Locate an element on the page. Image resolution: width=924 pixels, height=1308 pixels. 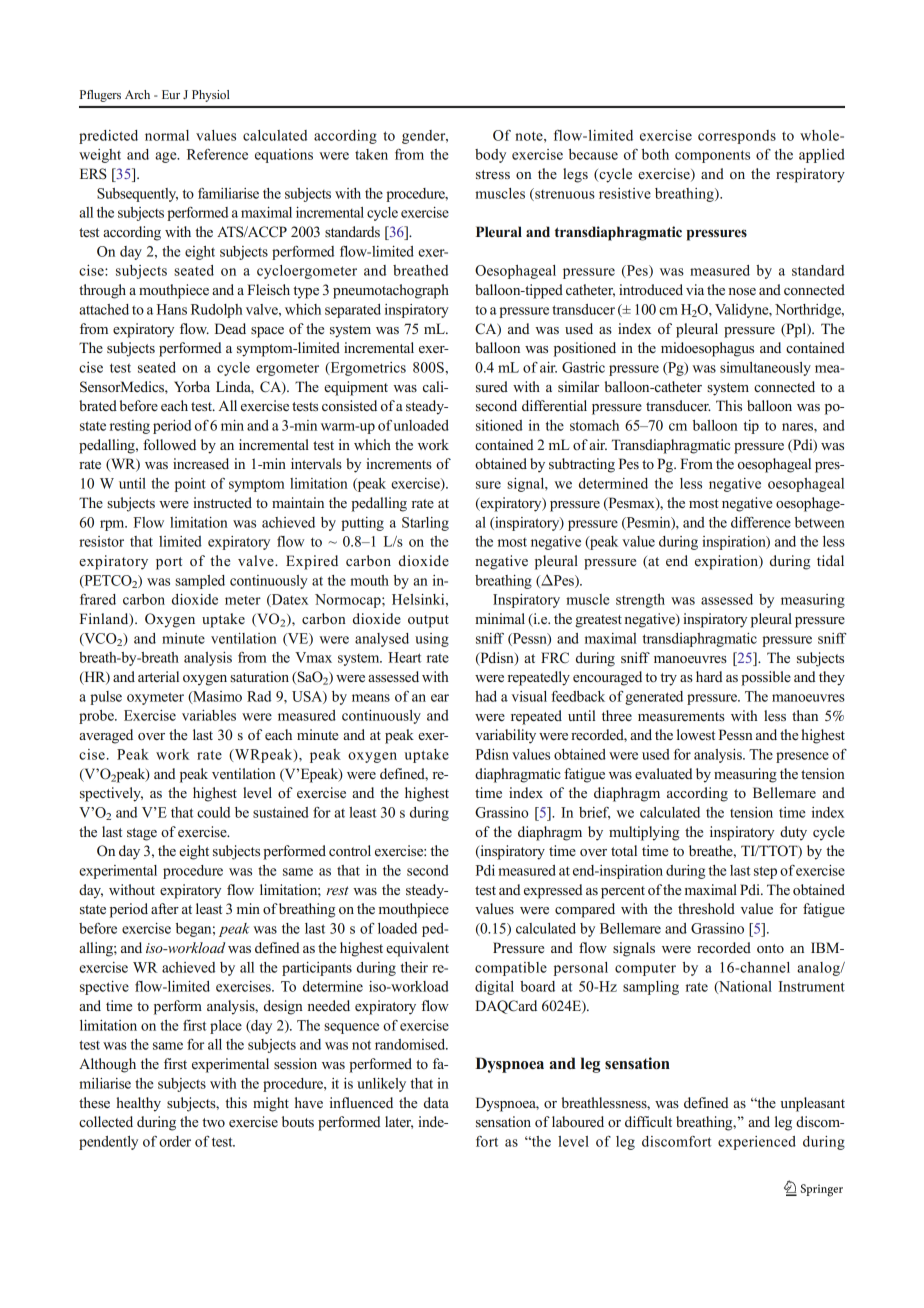
step is located at coordinates (765, 872).
